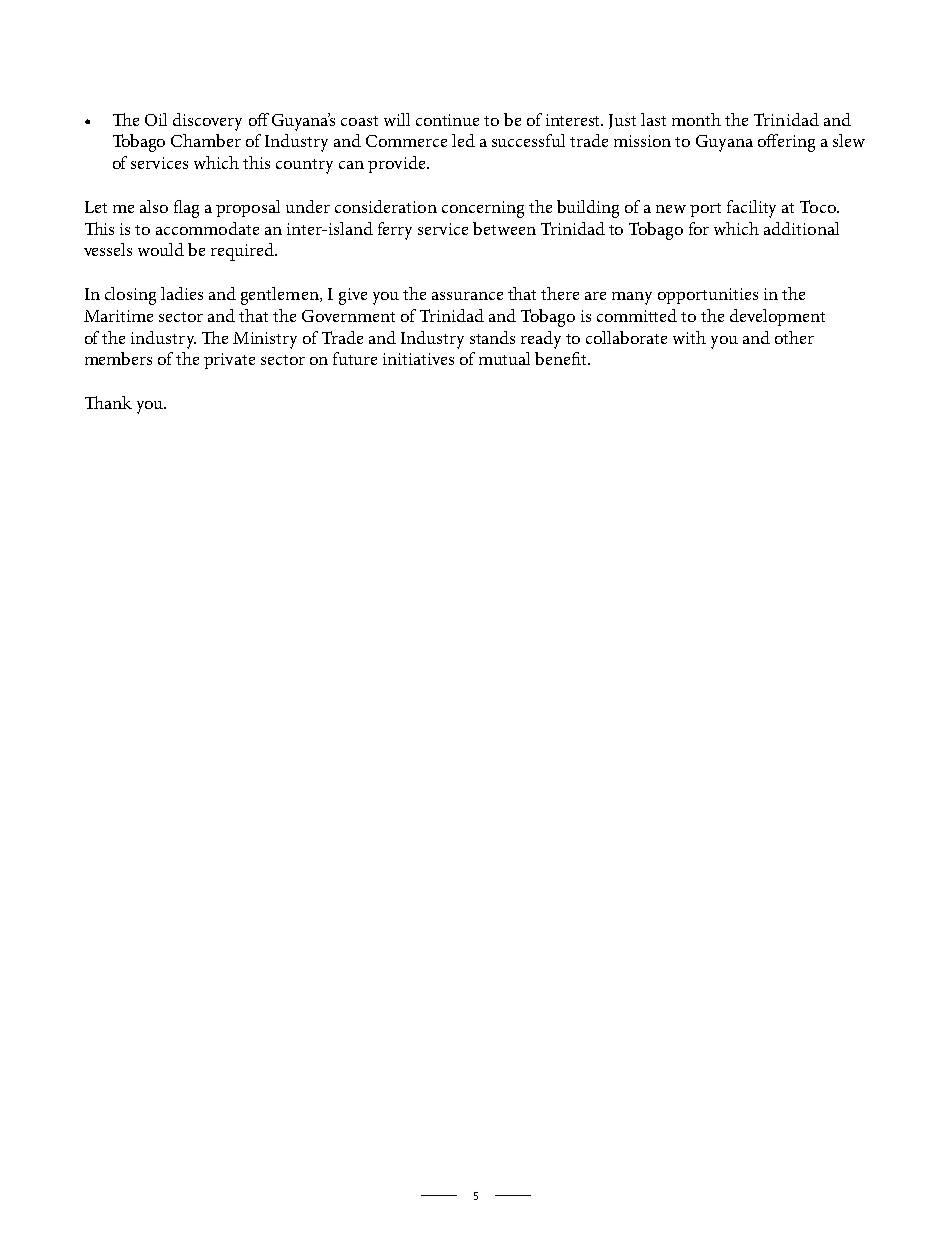  Describe the element at coordinates (696, 119) in the screenshot. I see `month` at that location.
